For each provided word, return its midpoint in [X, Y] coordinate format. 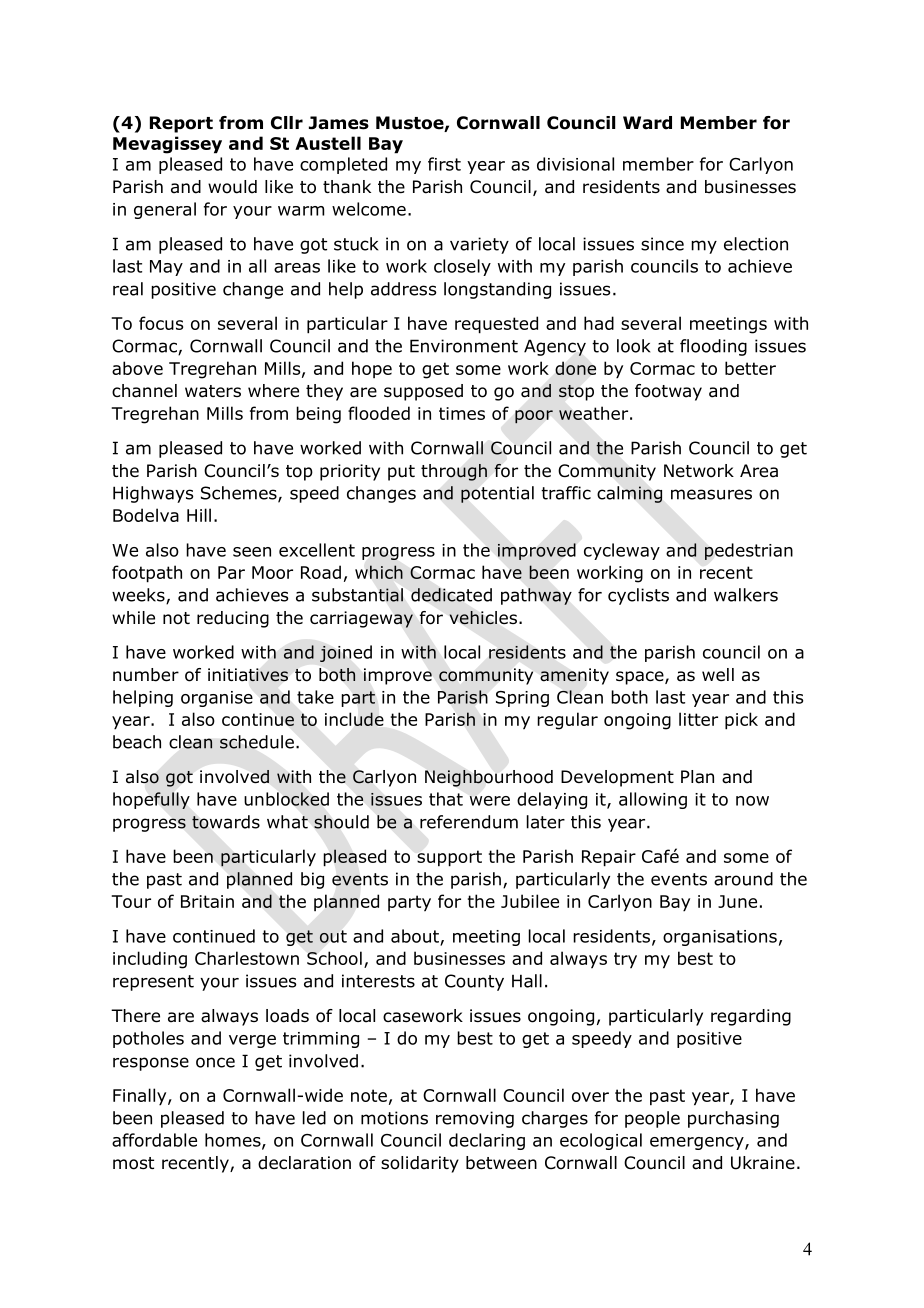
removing [475, 1119]
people [652, 1119]
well [718, 674]
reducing [233, 619]
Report [181, 124]
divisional [575, 164]
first [444, 164]
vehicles [483, 618]
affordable [154, 1140]
